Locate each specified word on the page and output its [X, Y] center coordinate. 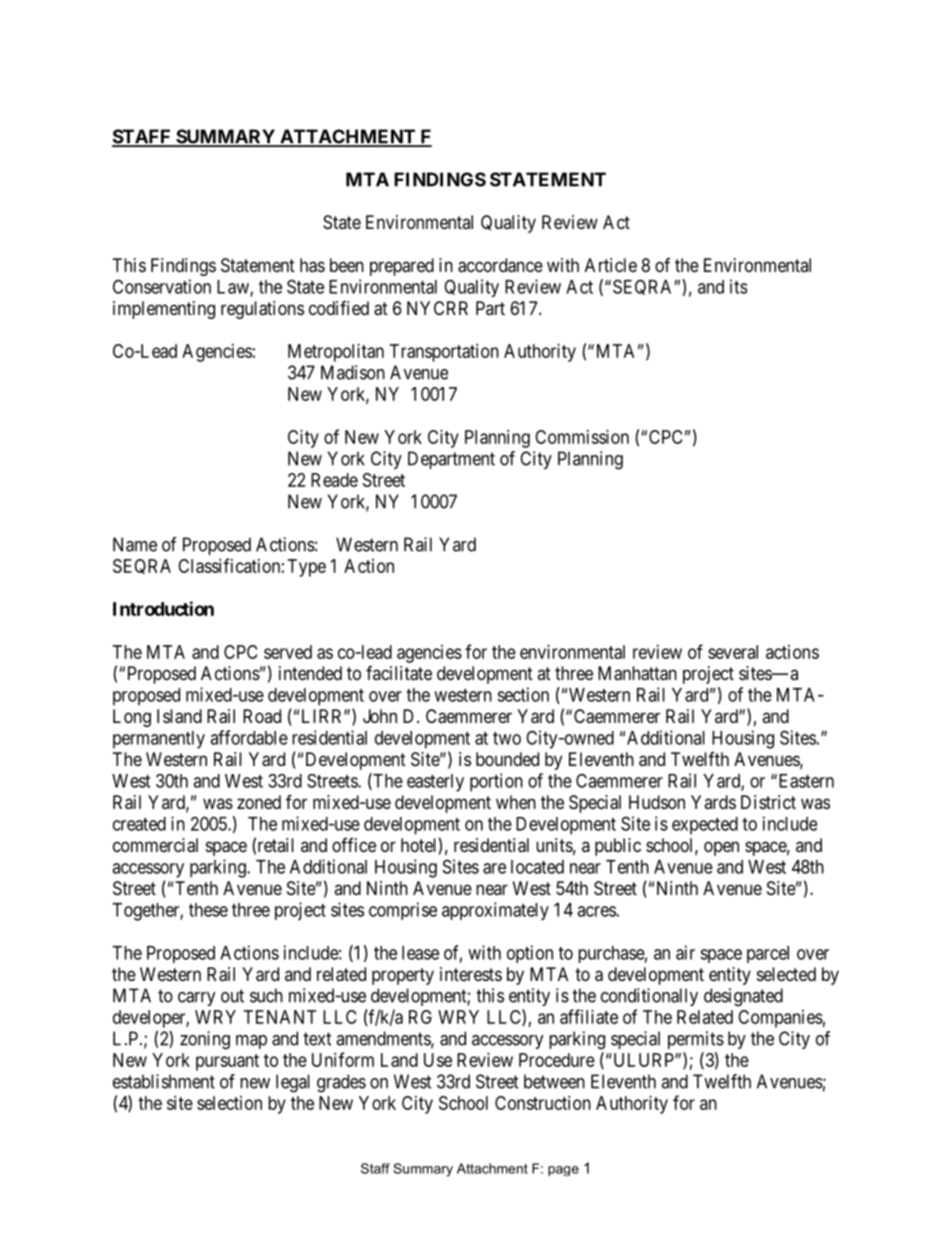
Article [611, 265]
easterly [435, 783]
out [232, 996]
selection [229, 1103]
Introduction [163, 608]
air [685, 952]
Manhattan [637, 673]
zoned [259, 802]
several [733, 652]
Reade [334, 480]
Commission [582, 437]
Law [234, 288]
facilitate [399, 673]
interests [471, 974]
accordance [500, 265]
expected [705, 826]
